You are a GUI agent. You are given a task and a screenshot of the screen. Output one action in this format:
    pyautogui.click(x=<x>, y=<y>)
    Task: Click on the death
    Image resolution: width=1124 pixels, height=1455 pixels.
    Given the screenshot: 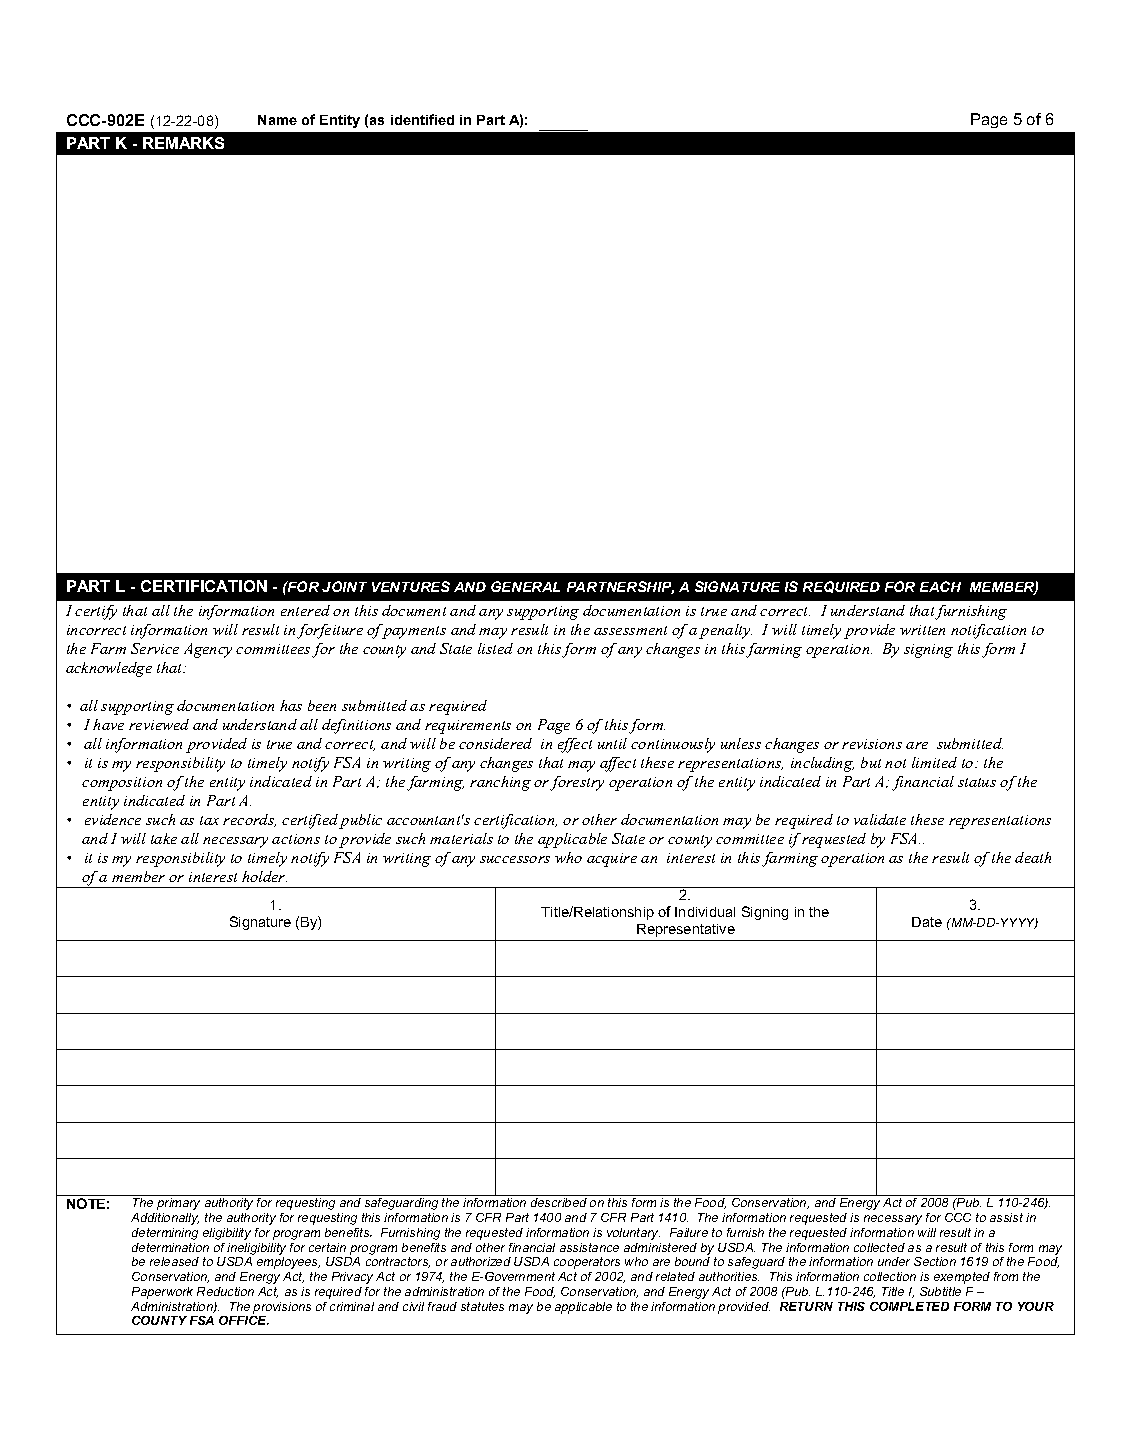 What is the action you would take?
    pyautogui.click(x=1033, y=857)
